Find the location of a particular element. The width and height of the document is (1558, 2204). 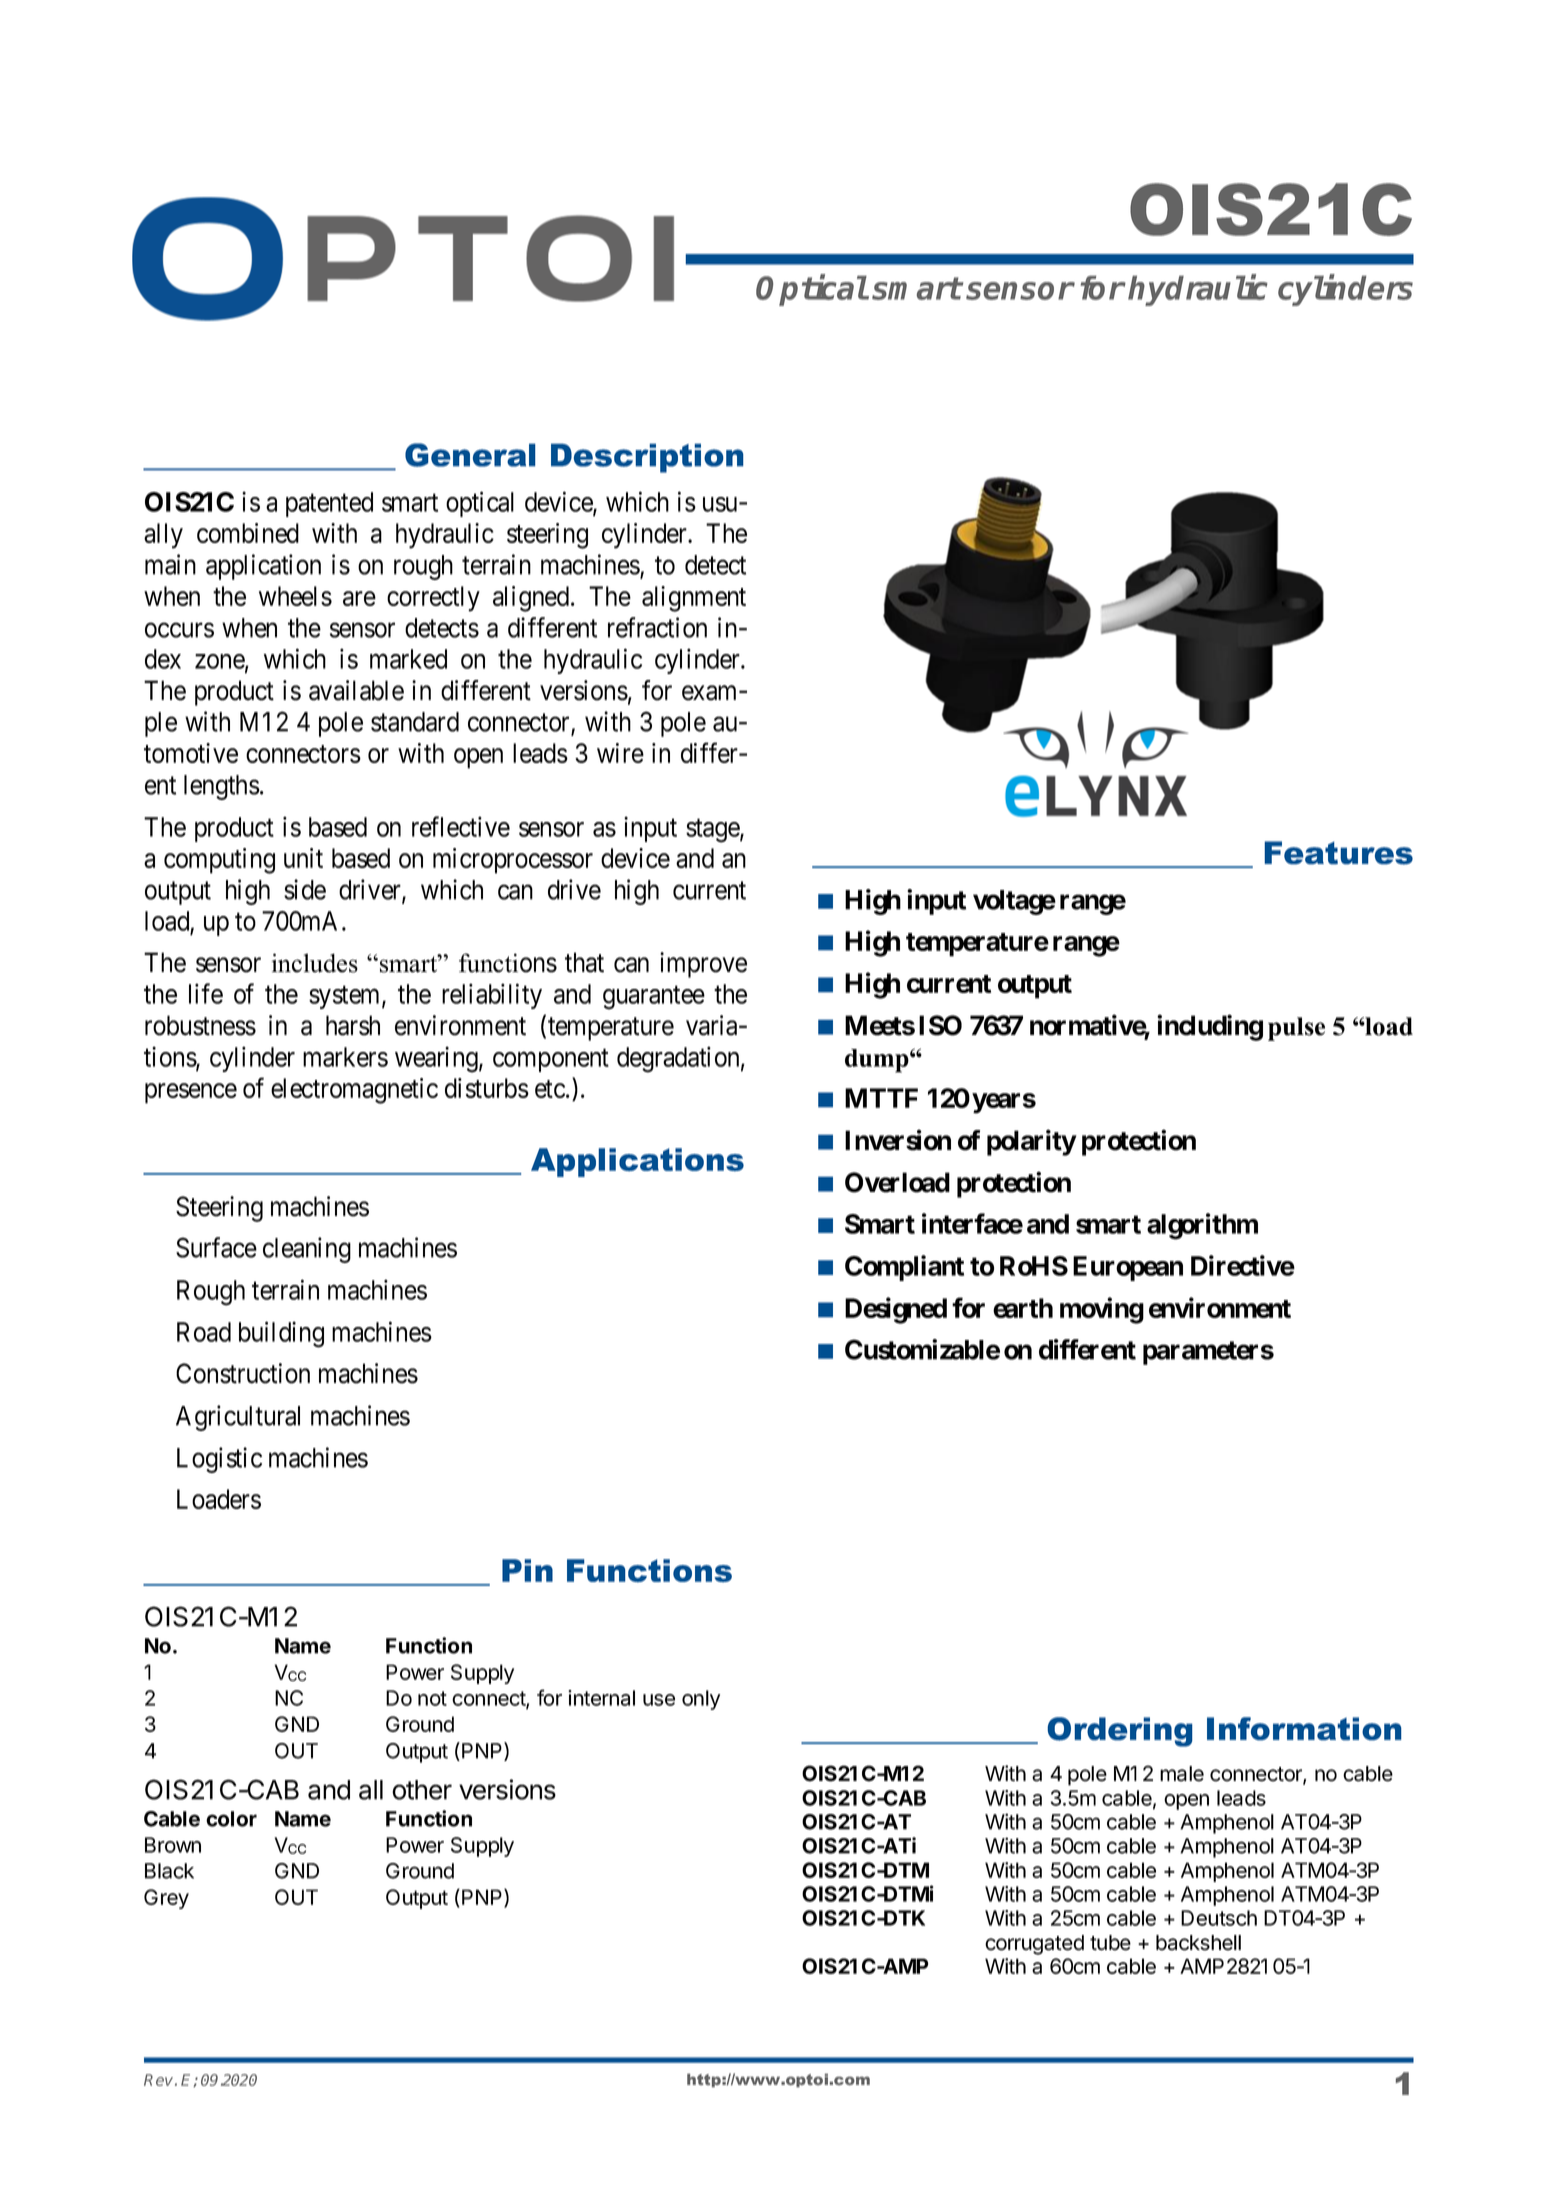

alignment is located at coordinates (694, 599).
